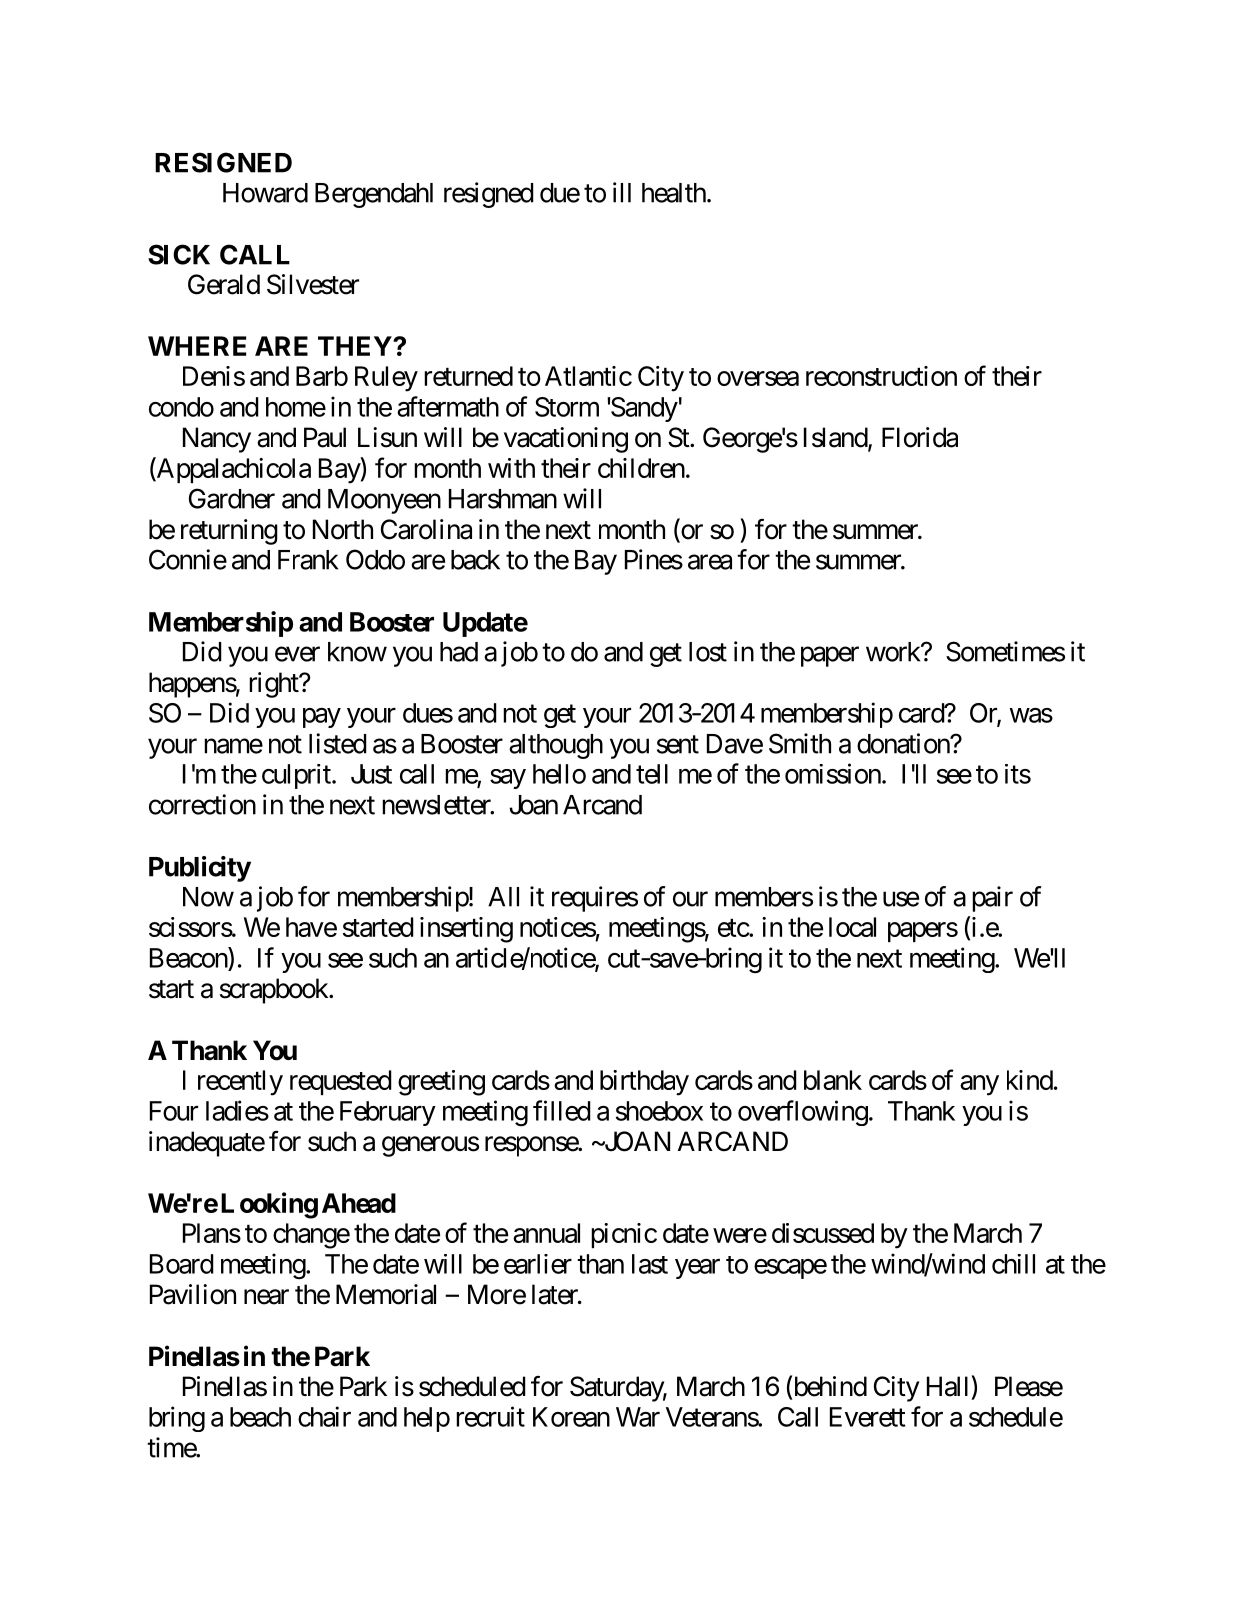 This page has height=1622, width=1253. I want to click on beach, so click(260, 1417).
